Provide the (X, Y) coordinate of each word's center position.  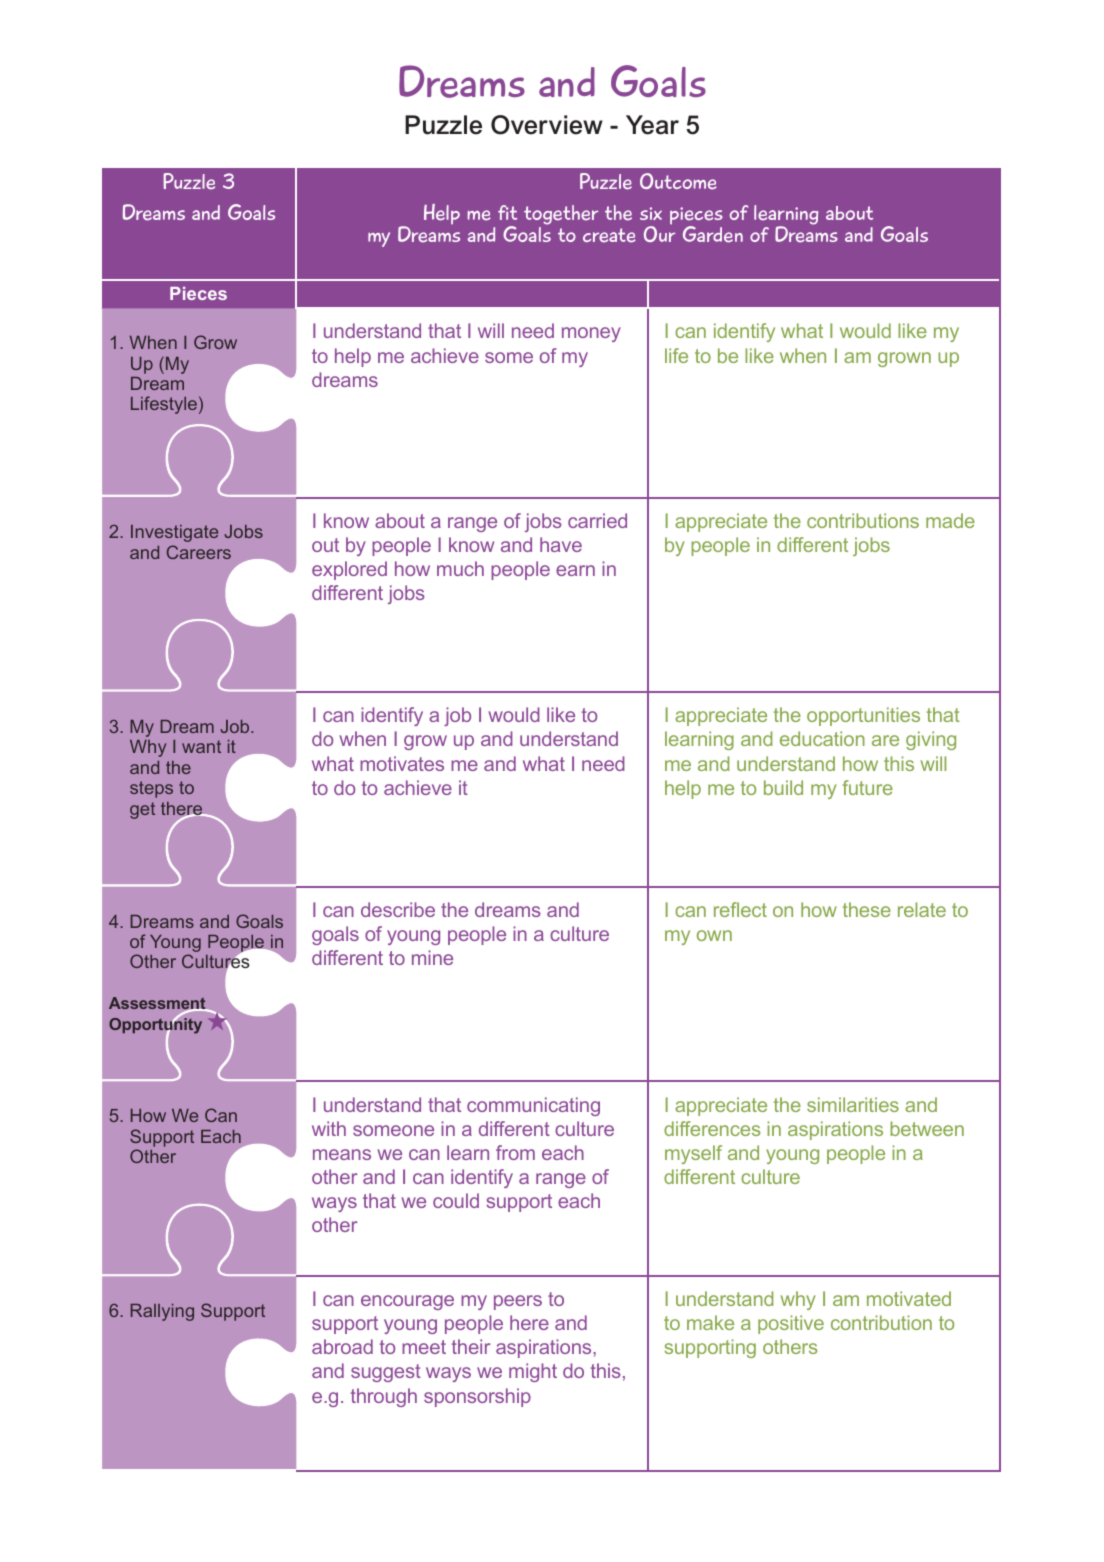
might (533, 1372)
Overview (547, 125)
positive (791, 1324)
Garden (713, 234)
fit (507, 212)
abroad (342, 1346)
